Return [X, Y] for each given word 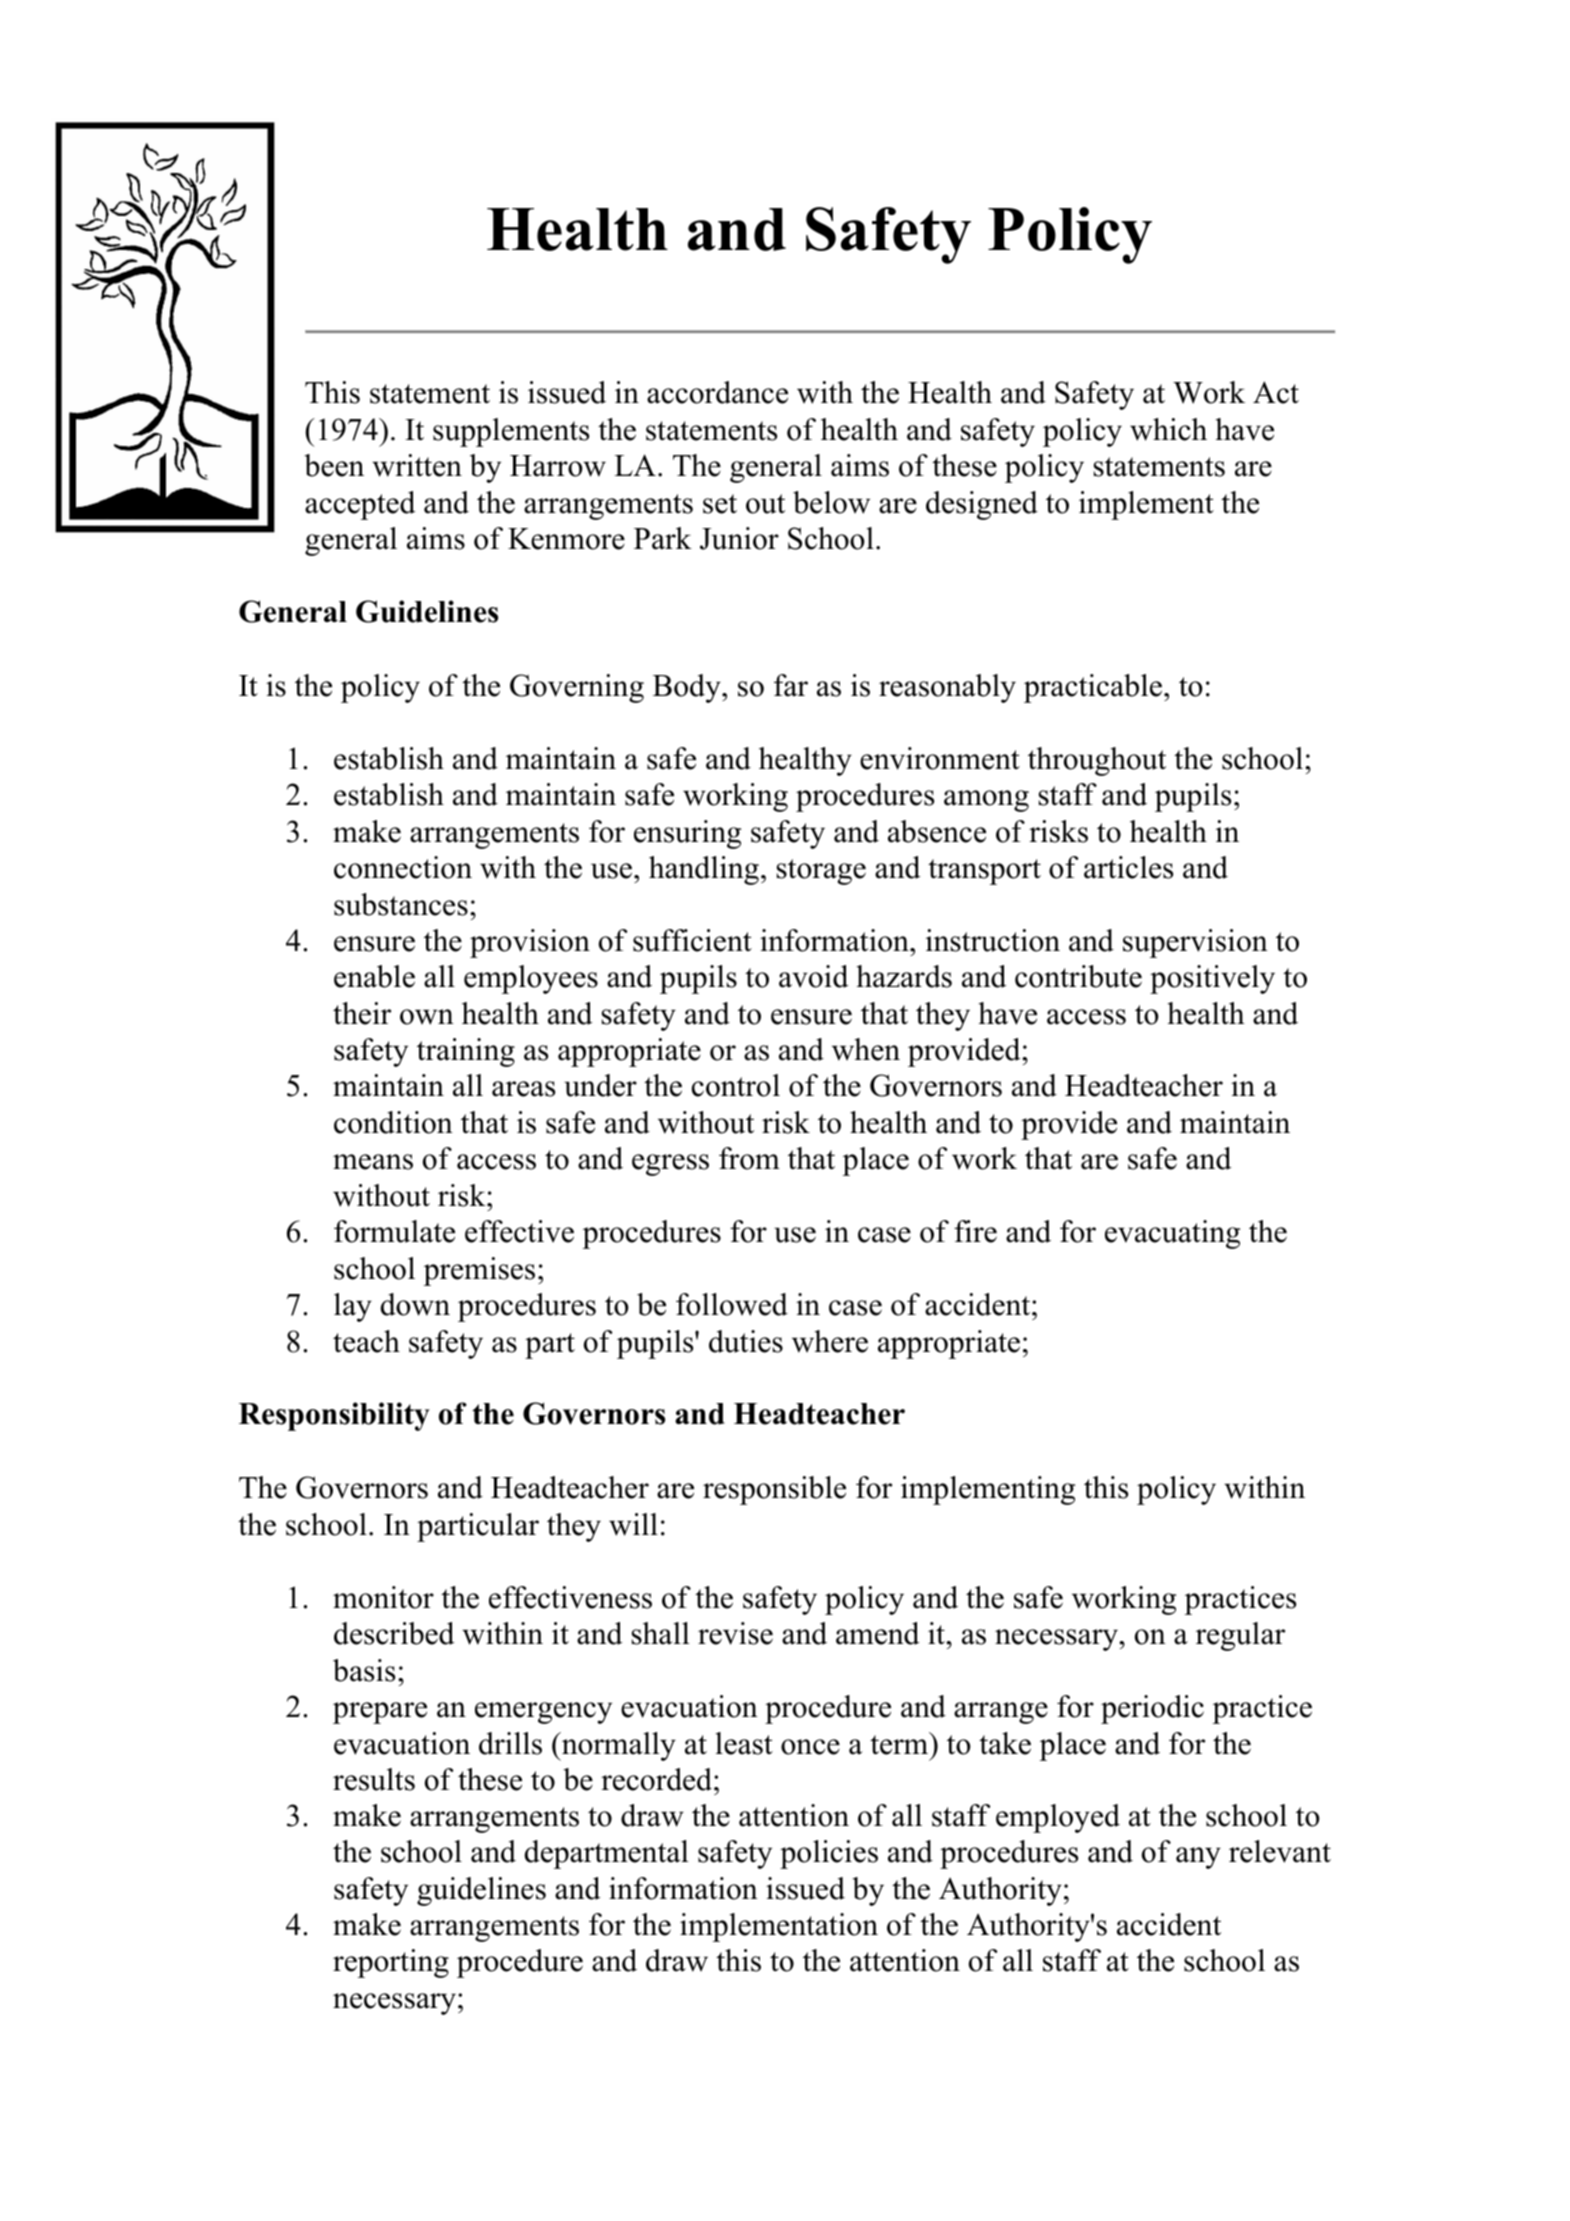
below [831, 502]
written [417, 465]
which [1168, 429]
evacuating [1172, 1234]
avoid [814, 976]
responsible [774, 1490]
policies [829, 1854]
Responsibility [334, 1416]
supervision [1195, 943]
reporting [391, 1963]
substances [401, 904]
